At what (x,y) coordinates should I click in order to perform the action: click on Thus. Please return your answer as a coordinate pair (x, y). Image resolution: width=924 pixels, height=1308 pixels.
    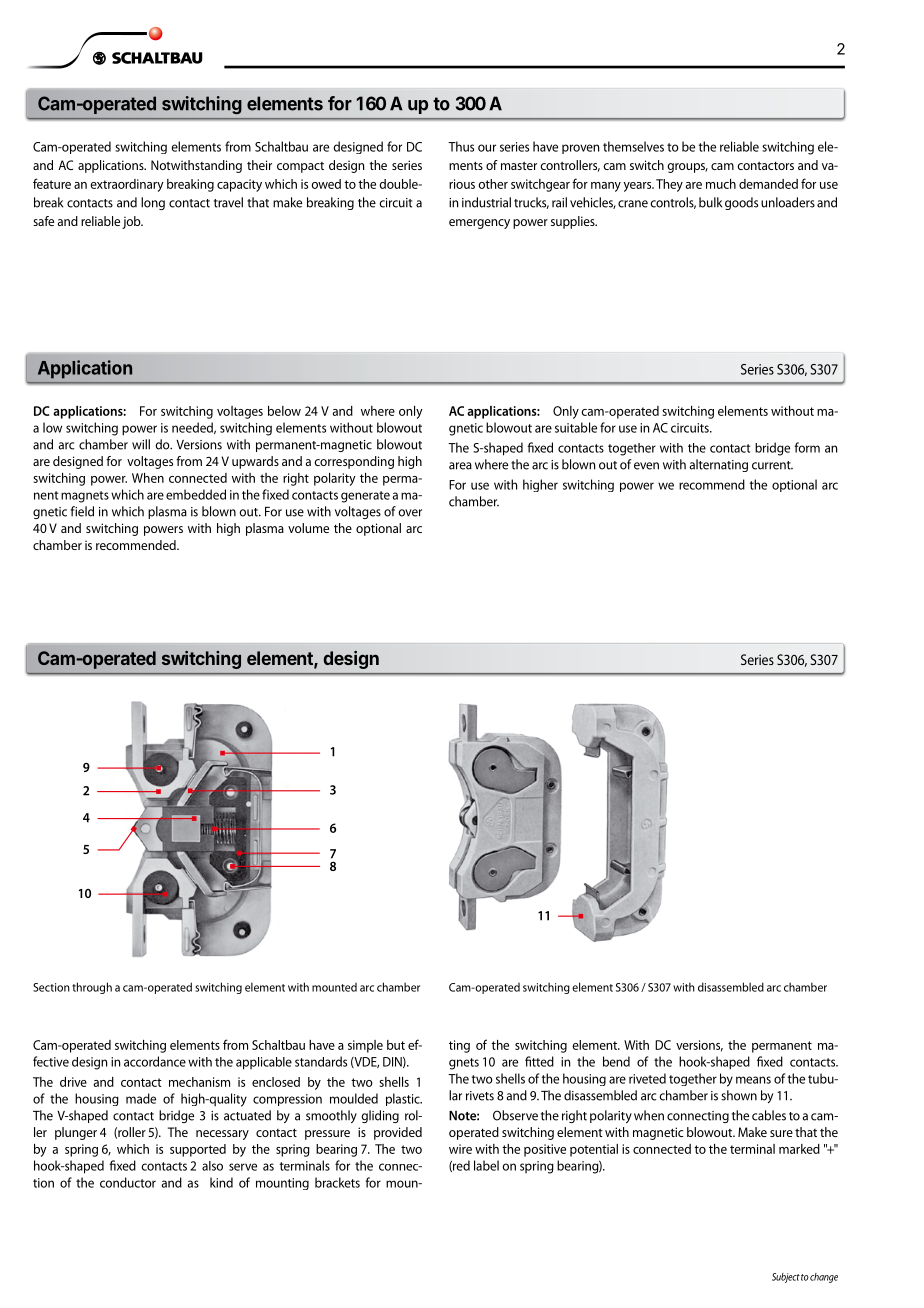
    Looking at the image, I should click on (461, 146).
